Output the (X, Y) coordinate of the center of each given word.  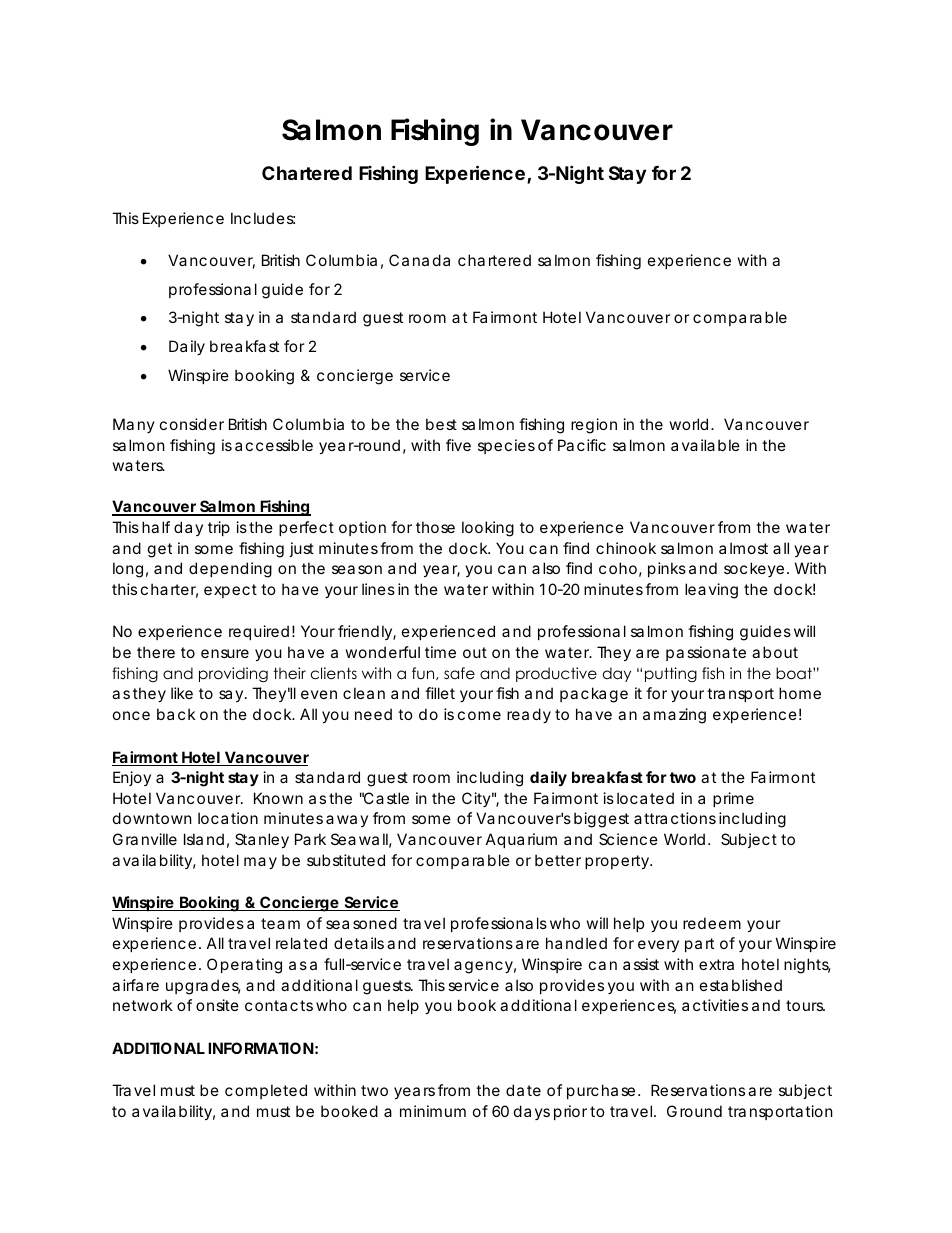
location (228, 818)
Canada (419, 260)
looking (488, 529)
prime (733, 799)
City (476, 799)
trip (219, 528)
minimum (433, 1111)
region (594, 426)
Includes (263, 218)
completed (266, 1091)
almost (743, 548)
